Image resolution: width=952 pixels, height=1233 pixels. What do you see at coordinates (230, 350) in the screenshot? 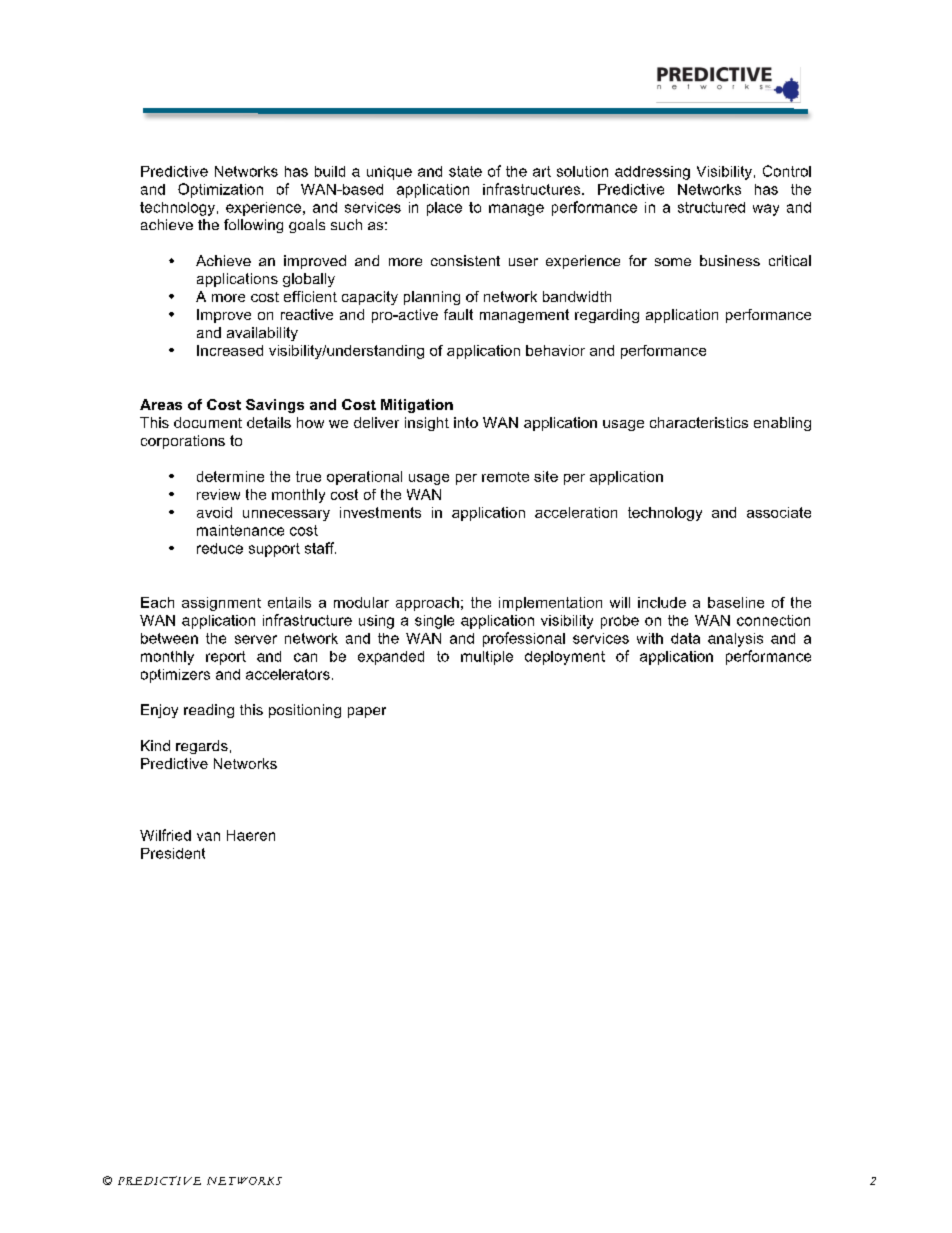
I see `Increased` at bounding box center [230, 350].
